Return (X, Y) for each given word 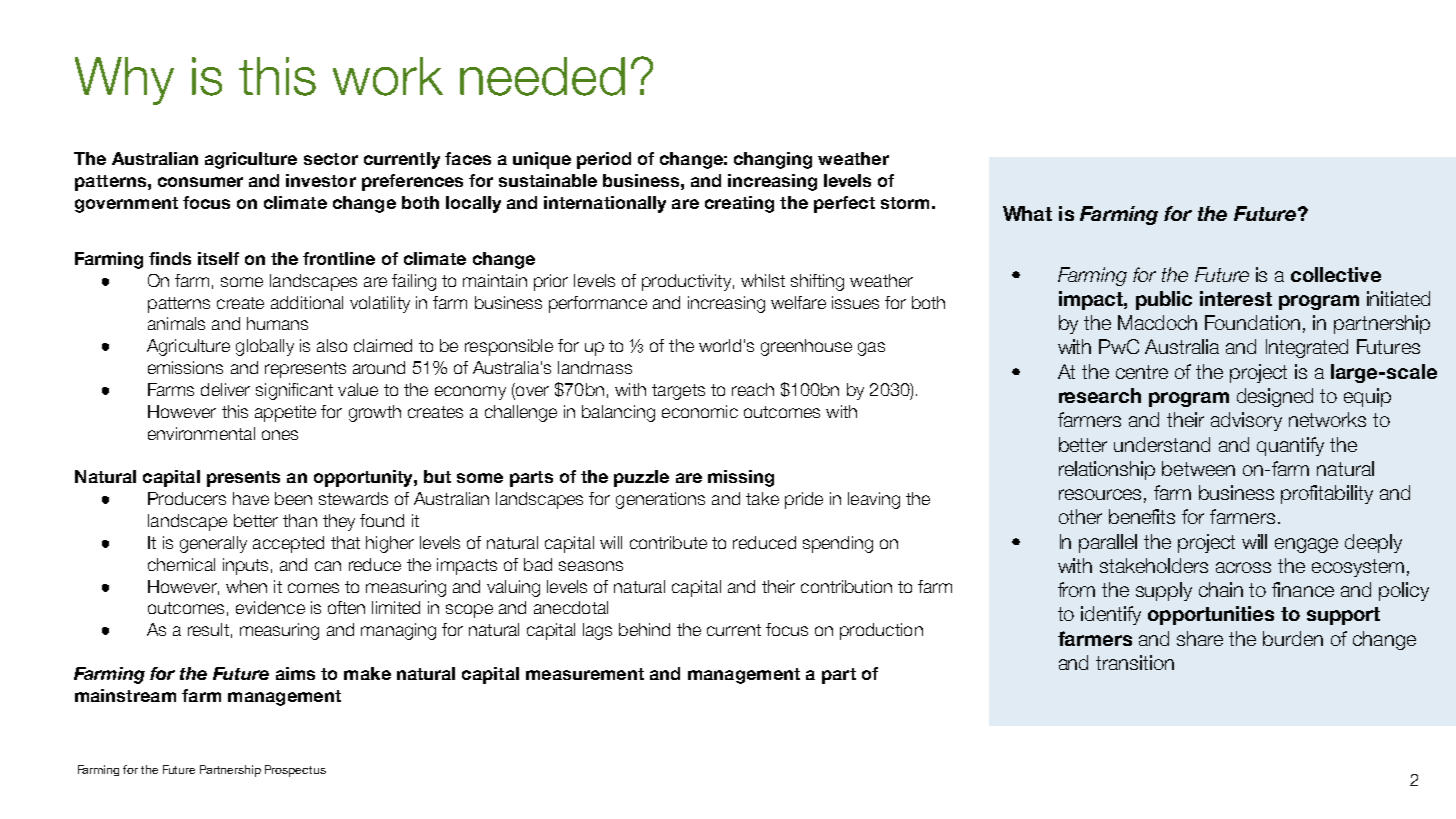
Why (124, 81)
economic (700, 411)
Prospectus (295, 771)
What (1027, 213)
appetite (285, 413)
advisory (1246, 421)
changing (773, 160)
